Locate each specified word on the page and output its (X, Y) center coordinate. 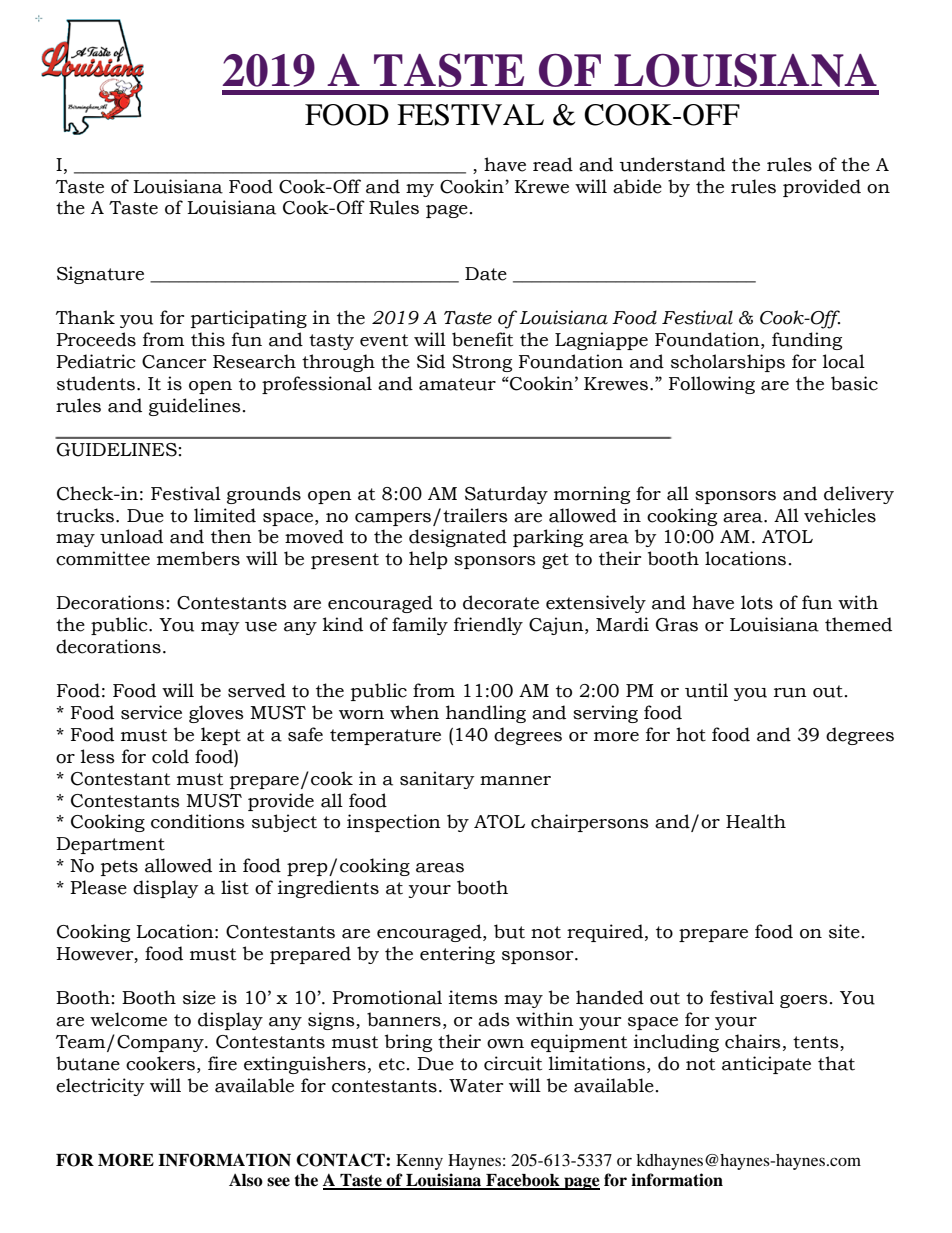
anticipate (766, 1065)
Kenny (419, 1162)
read (553, 164)
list (235, 887)
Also (246, 1180)
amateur (457, 384)
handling (486, 714)
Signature (100, 275)
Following (712, 385)
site (844, 931)
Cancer (174, 362)
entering (457, 955)
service (151, 712)
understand (672, 164)
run (790, 693)
